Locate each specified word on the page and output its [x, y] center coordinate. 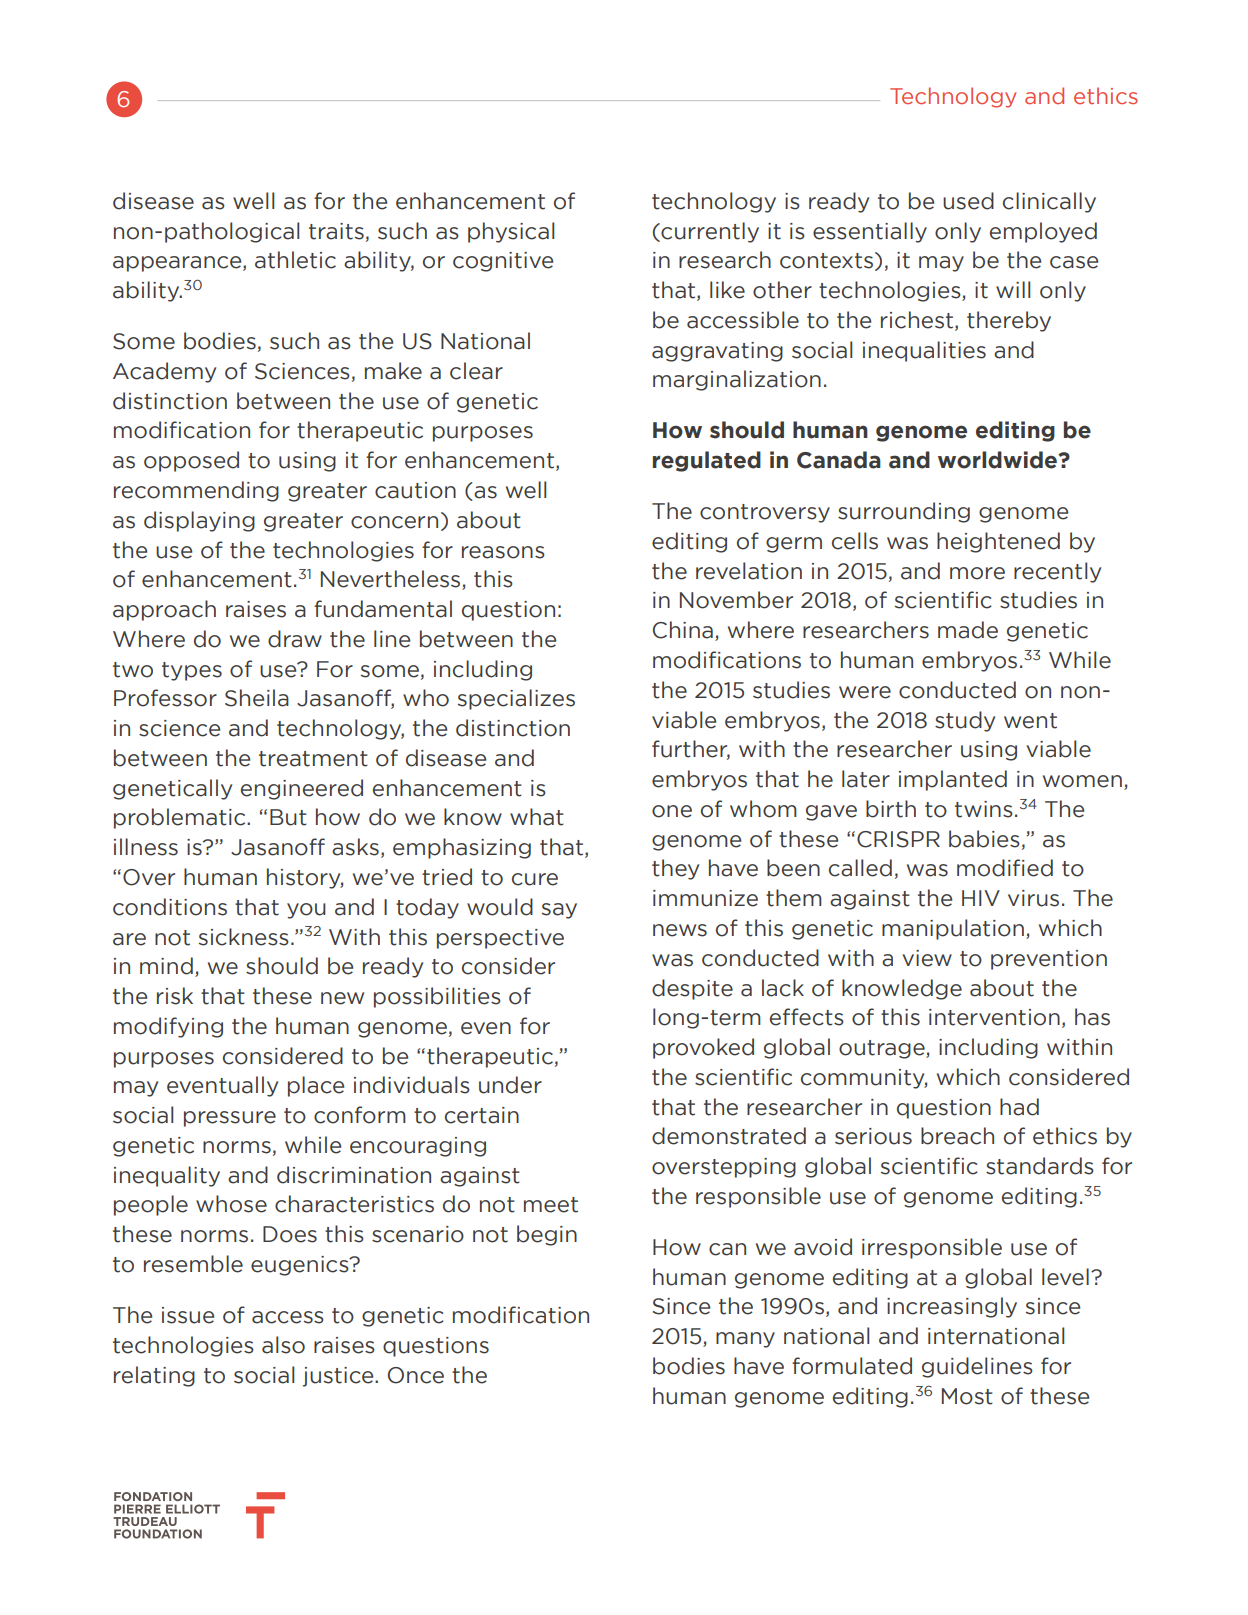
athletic [295, 260]
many [745, 1340]
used [968, 201]
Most [967, 1396]
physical [511, 232]
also [283, 1345]
